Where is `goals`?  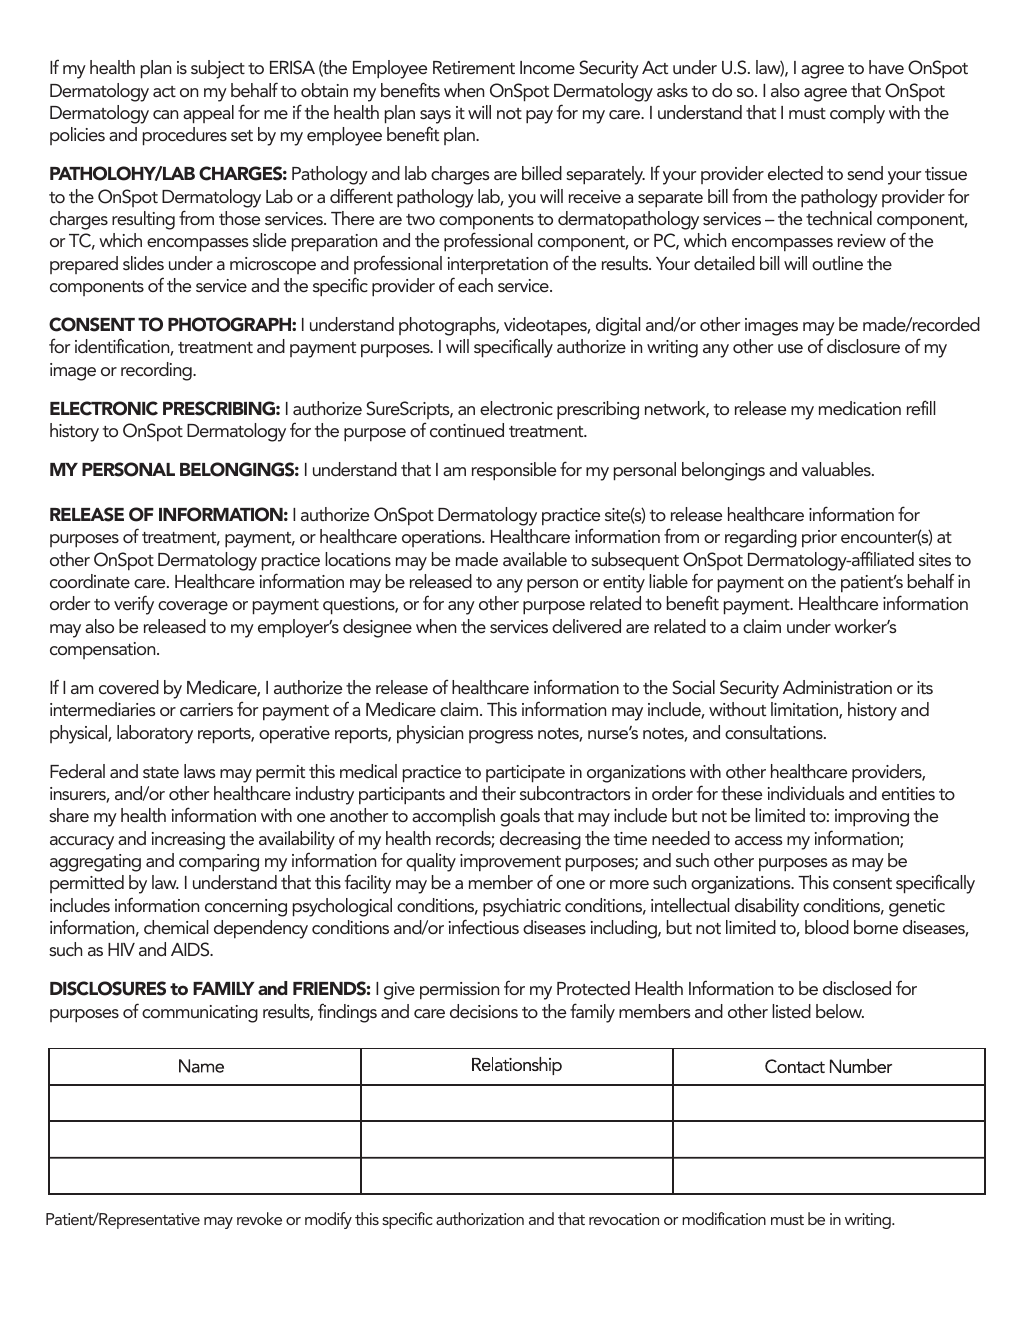 goals is located at coordinates (520, 817).
